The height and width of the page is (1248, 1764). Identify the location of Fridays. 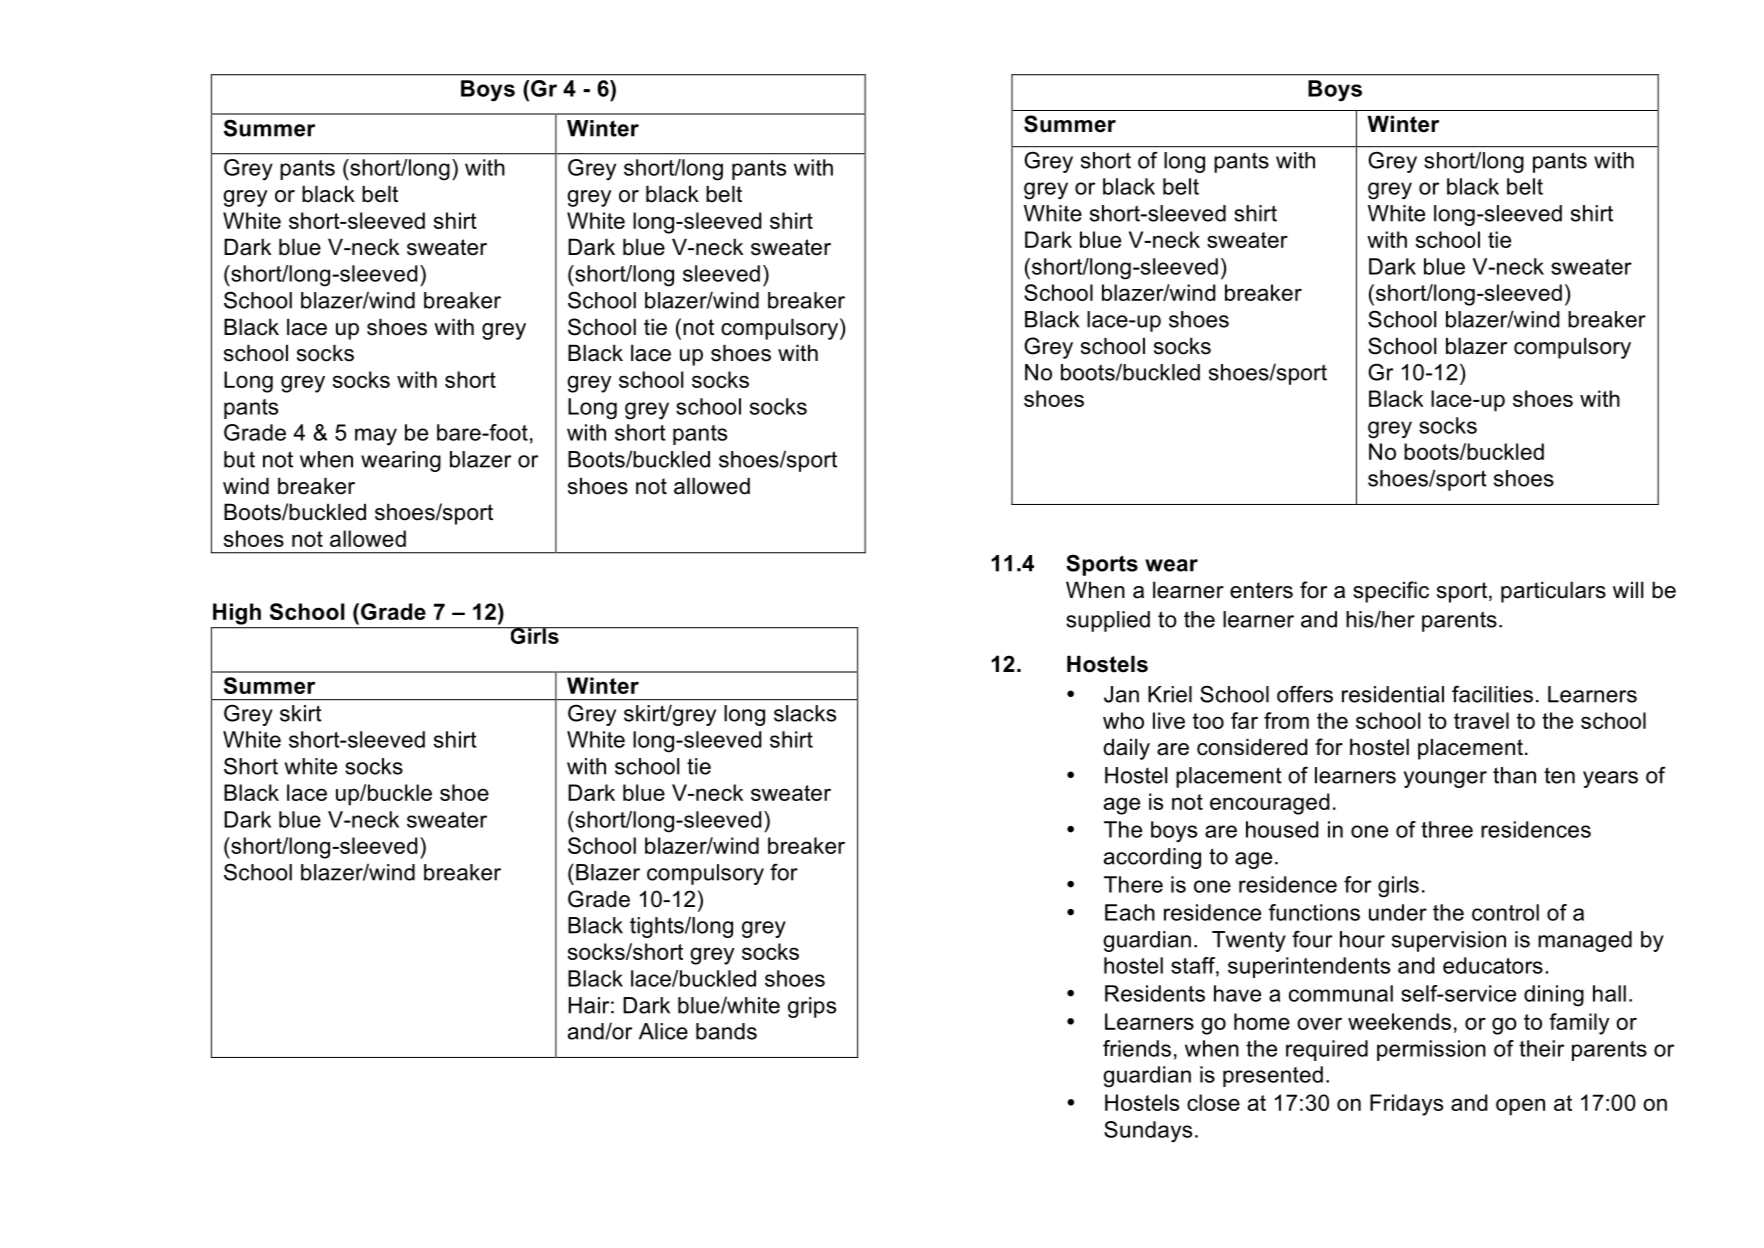
(1406, 1105).
